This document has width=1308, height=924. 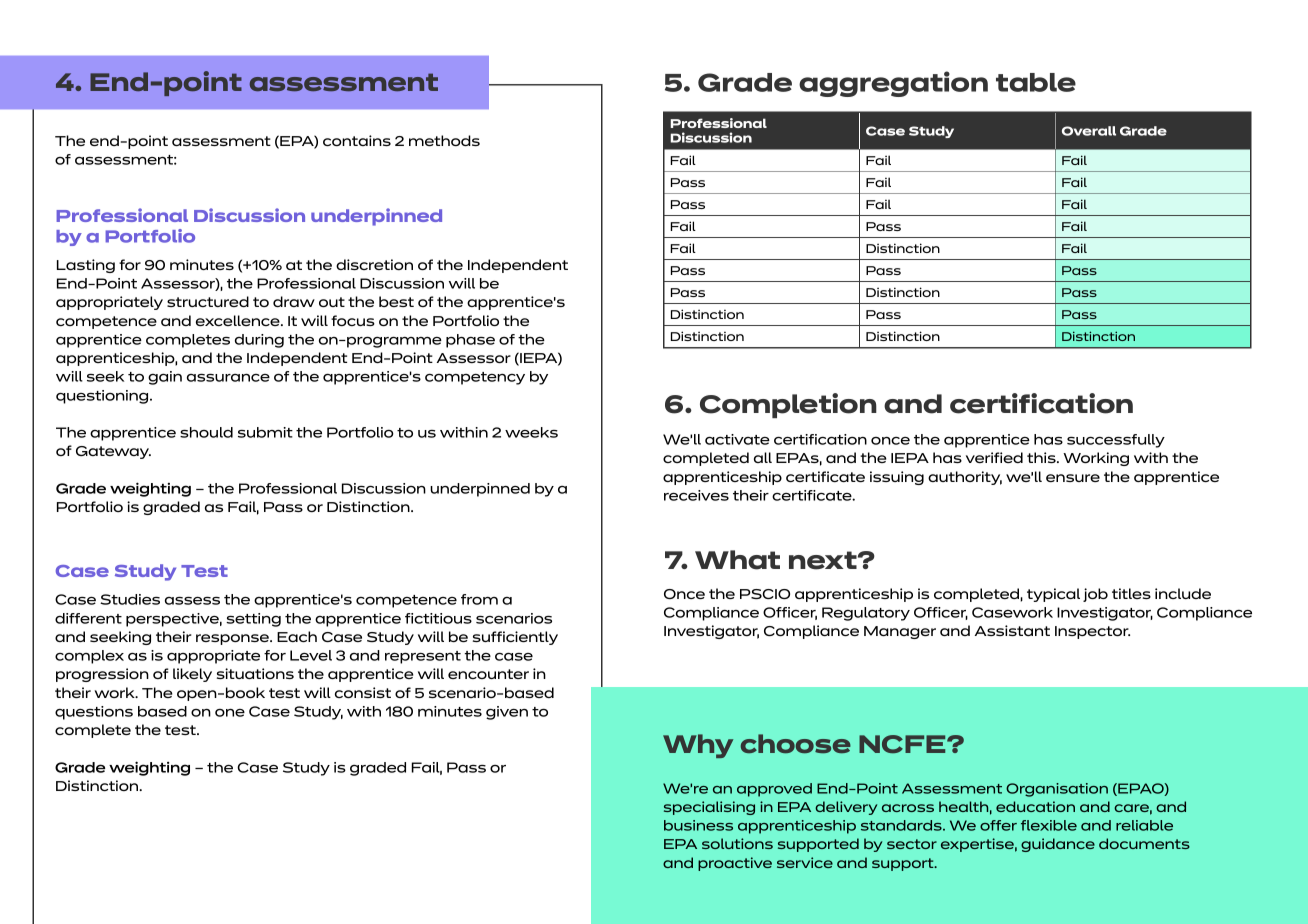 What do you see at coordinates (230, 713) in the document?
I see `one` at bounding box center [230, 713].
